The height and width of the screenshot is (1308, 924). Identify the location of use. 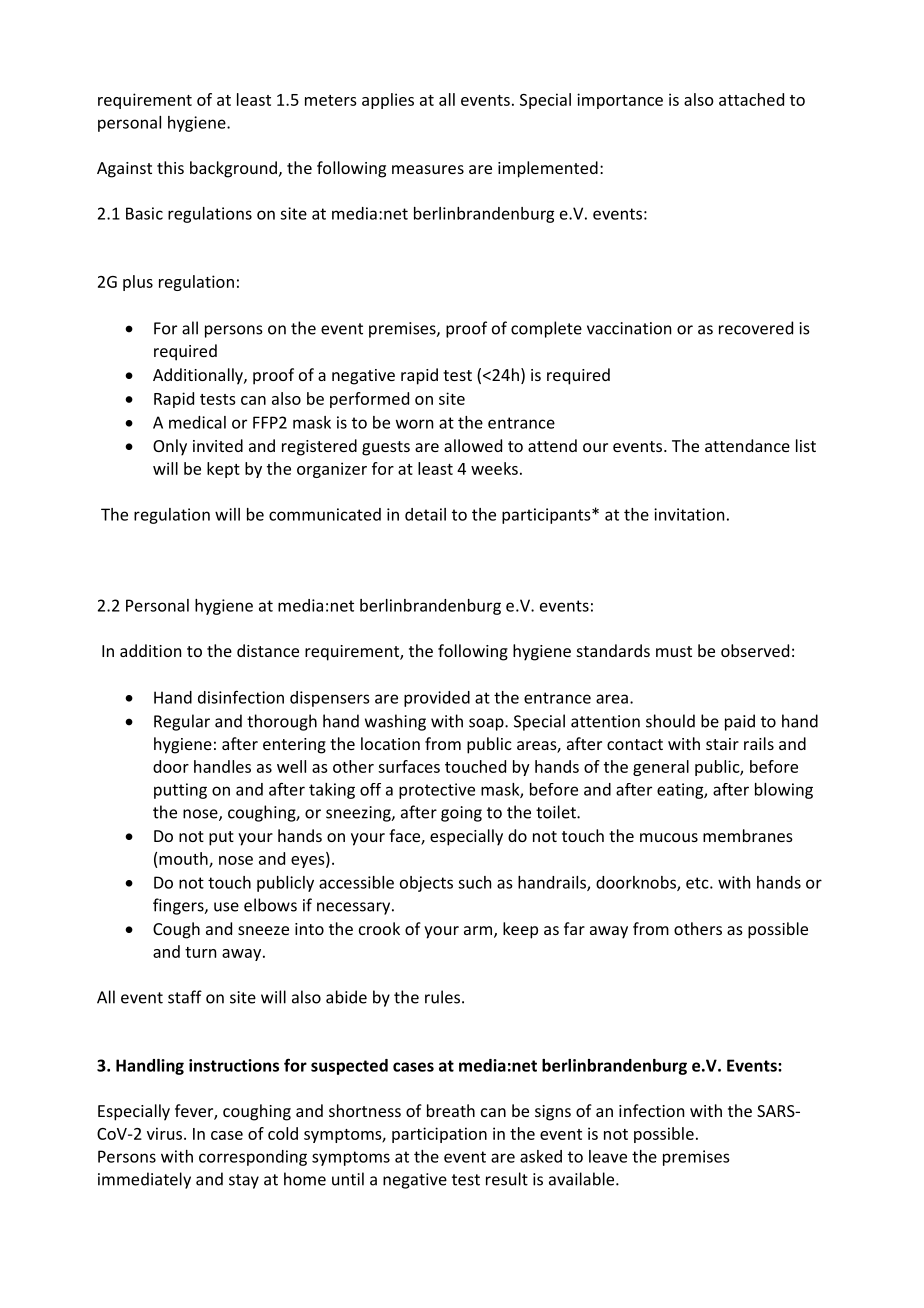
(226, 907).
